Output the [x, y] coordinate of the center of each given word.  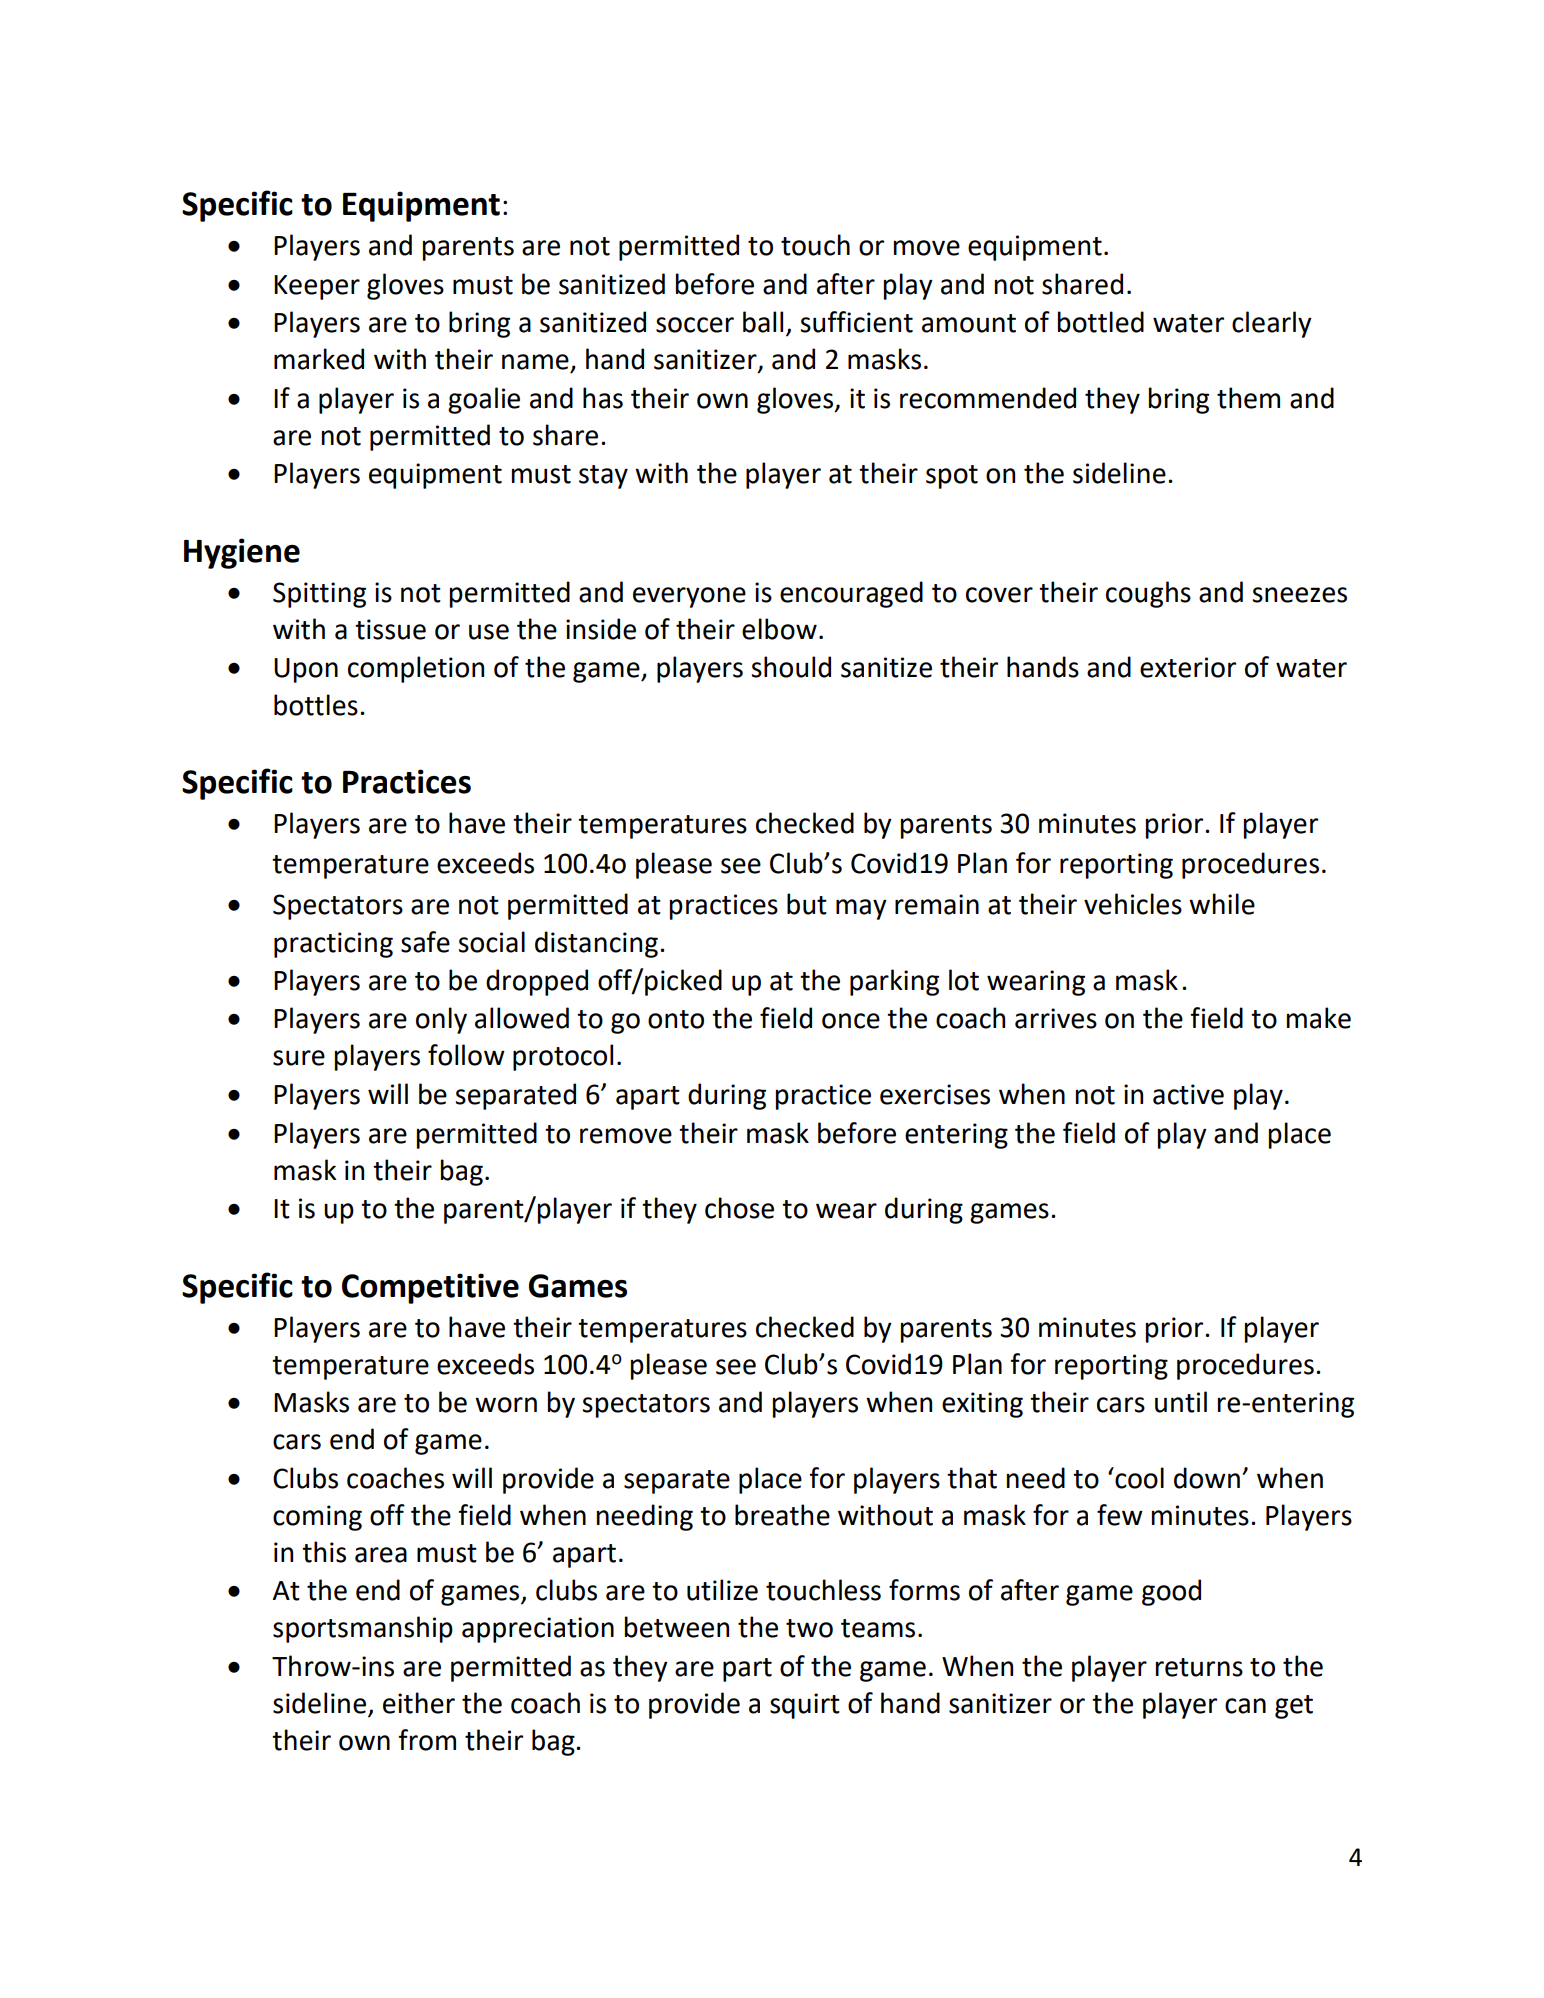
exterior [1188, 667]
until [1181, 1402]
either [419, 1703]
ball [763, 322]
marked [319, 359]
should [791, 667]
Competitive [430, 1288]
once [851, 1021]
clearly [1272, 324]
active [1188, 1094]
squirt [805, 1706]
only [441, 1020]
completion [416, 669]
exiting [982, 1405]
